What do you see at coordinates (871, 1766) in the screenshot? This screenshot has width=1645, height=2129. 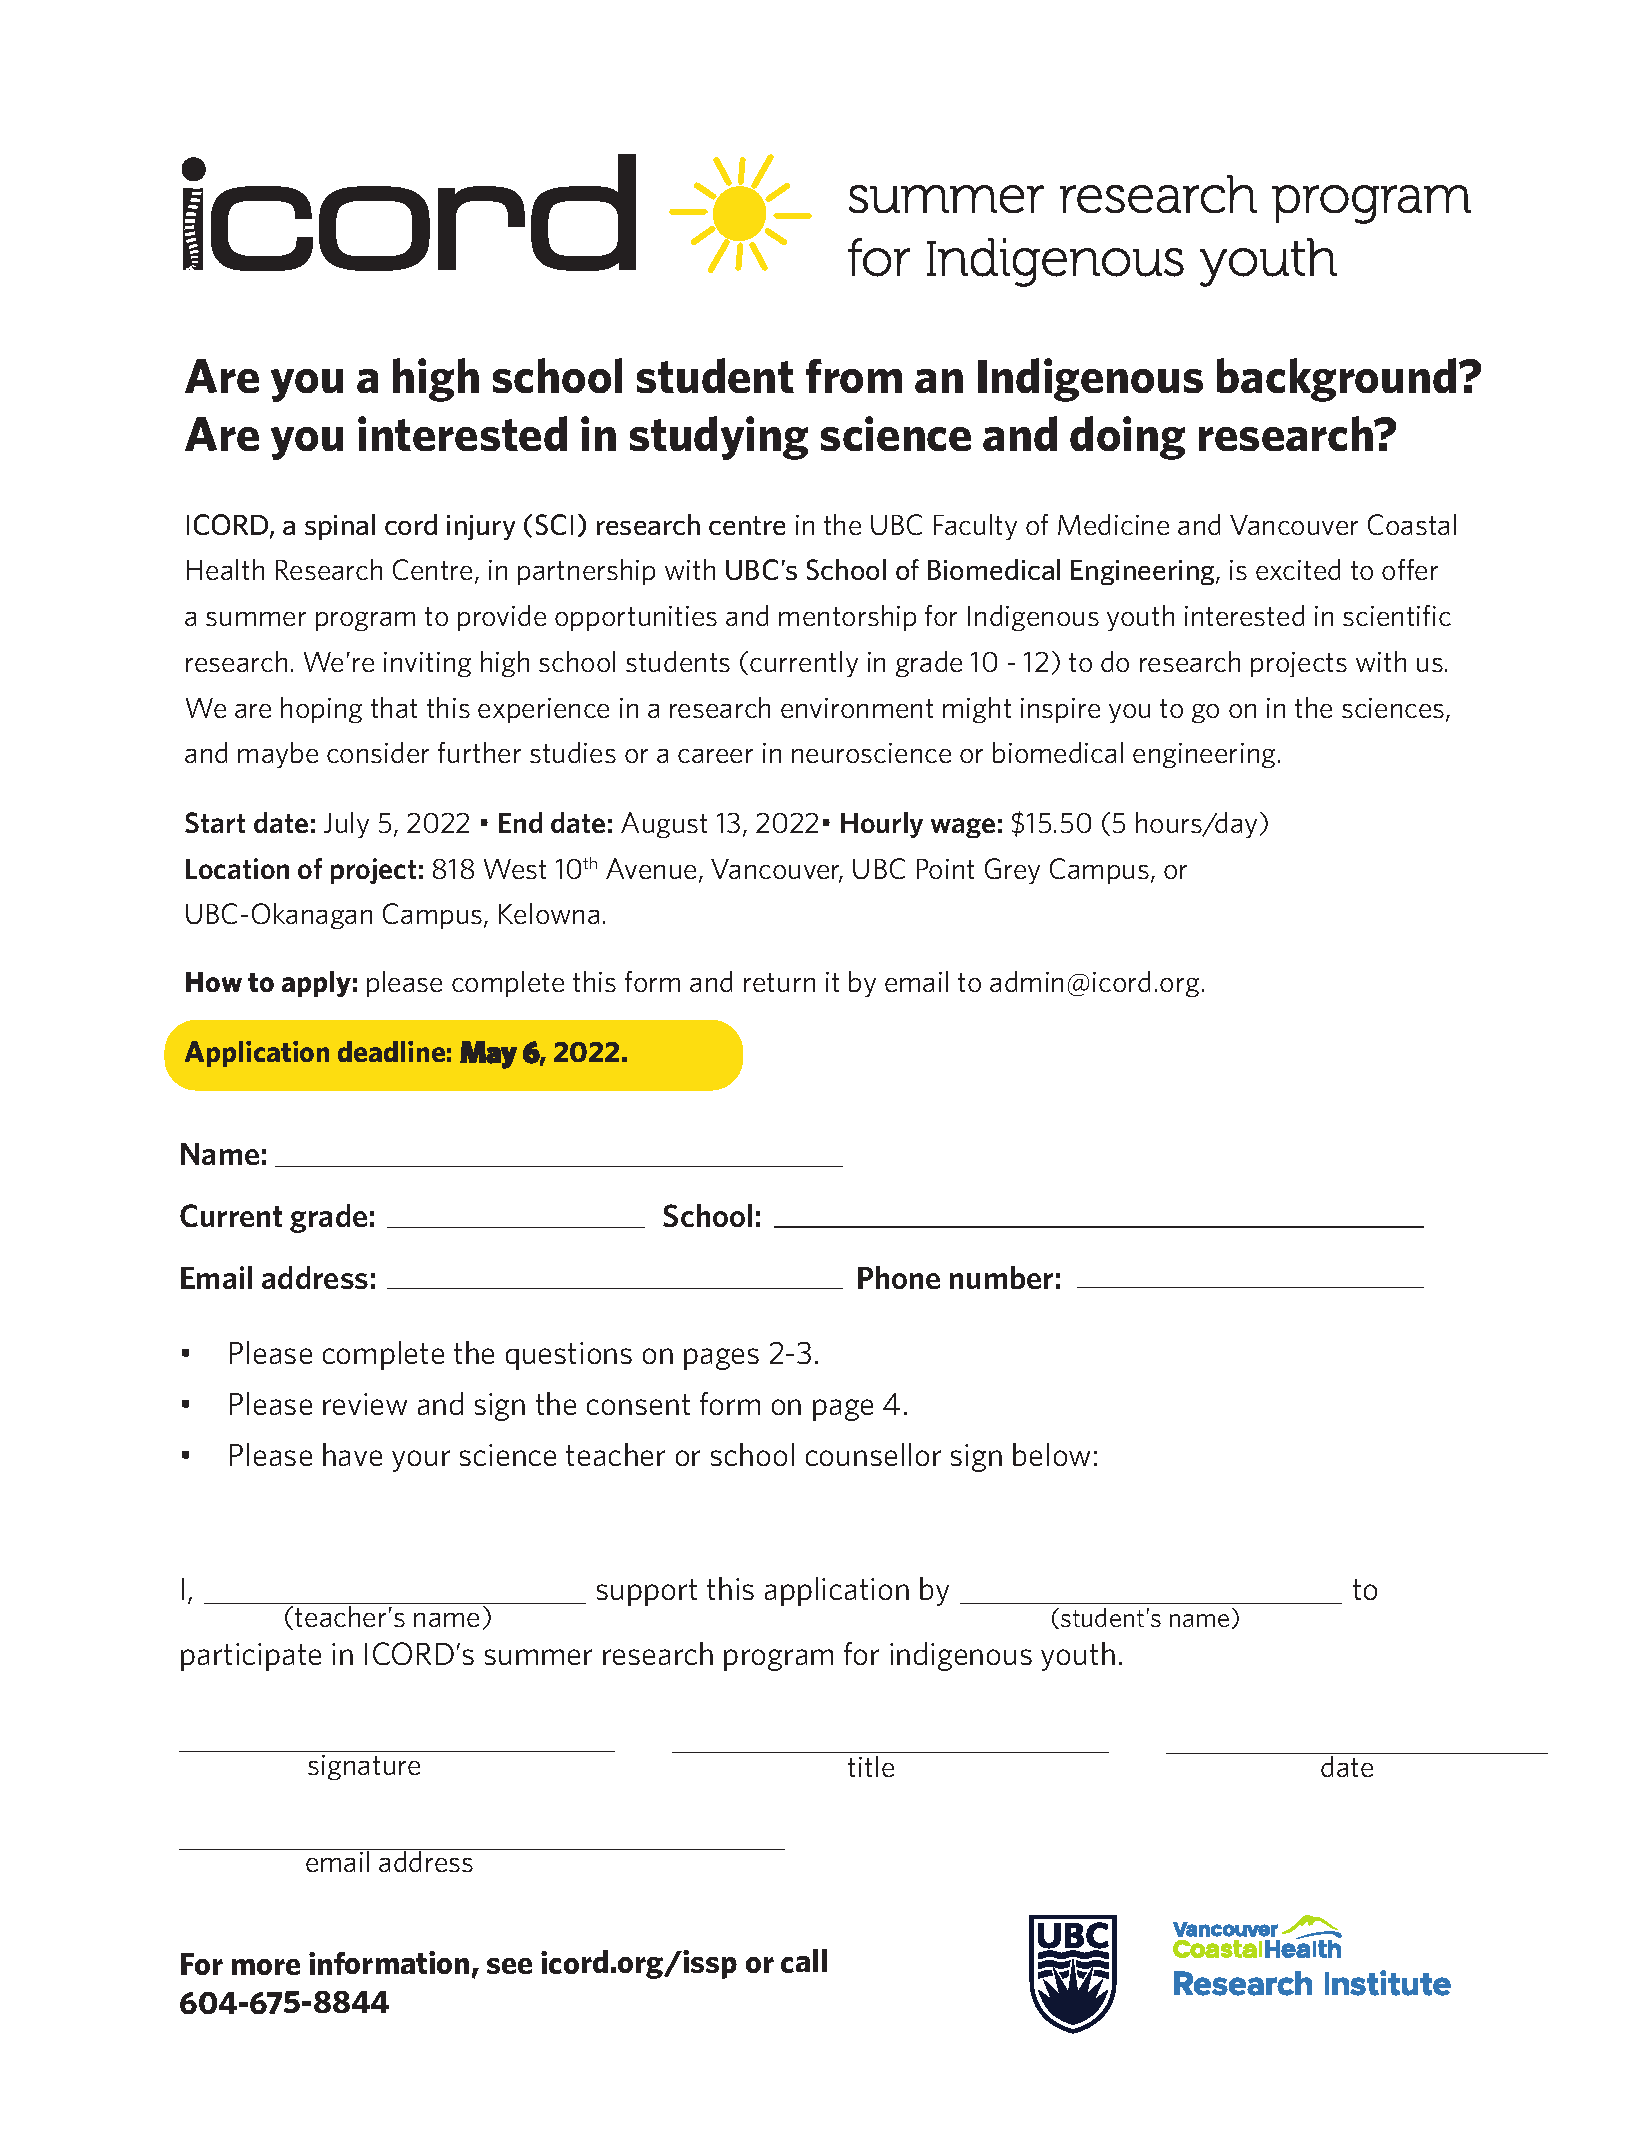 I see `title` at bounding box center [871, 1766].
